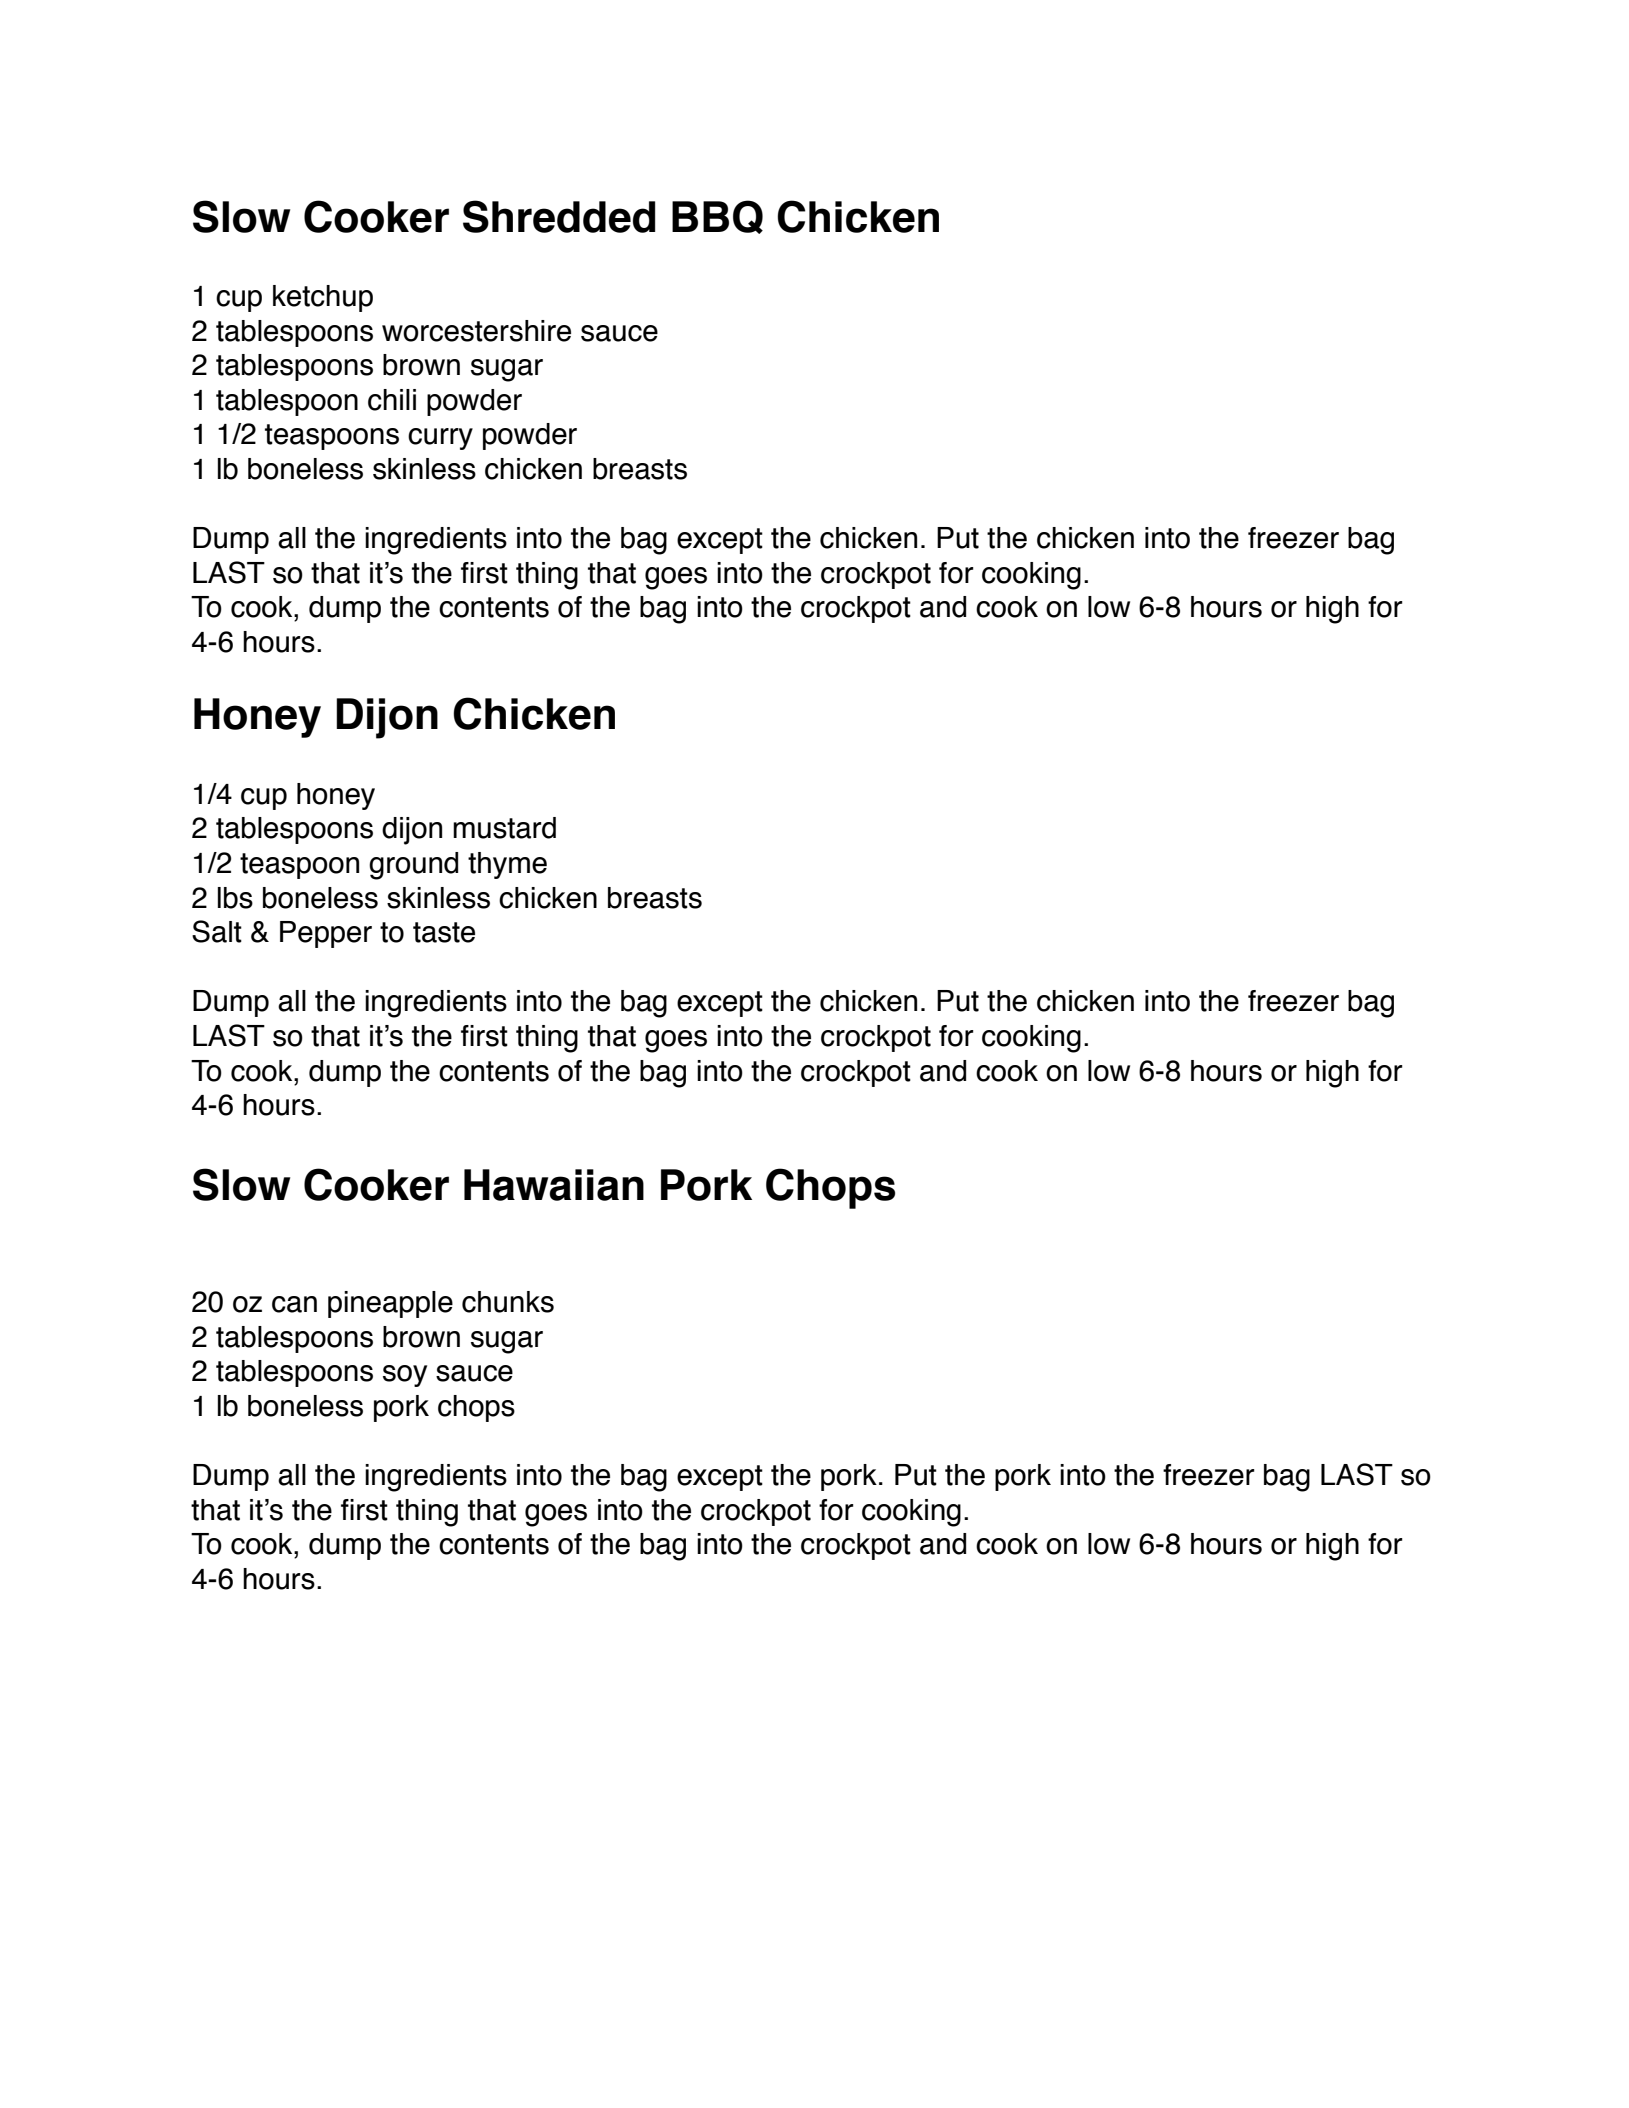 The height and width of the screenshot is (2108, 1629). What do you see at coordinates (235, 898) in the screenshot?
I see `lbs` at bounding box center [235, 898].
